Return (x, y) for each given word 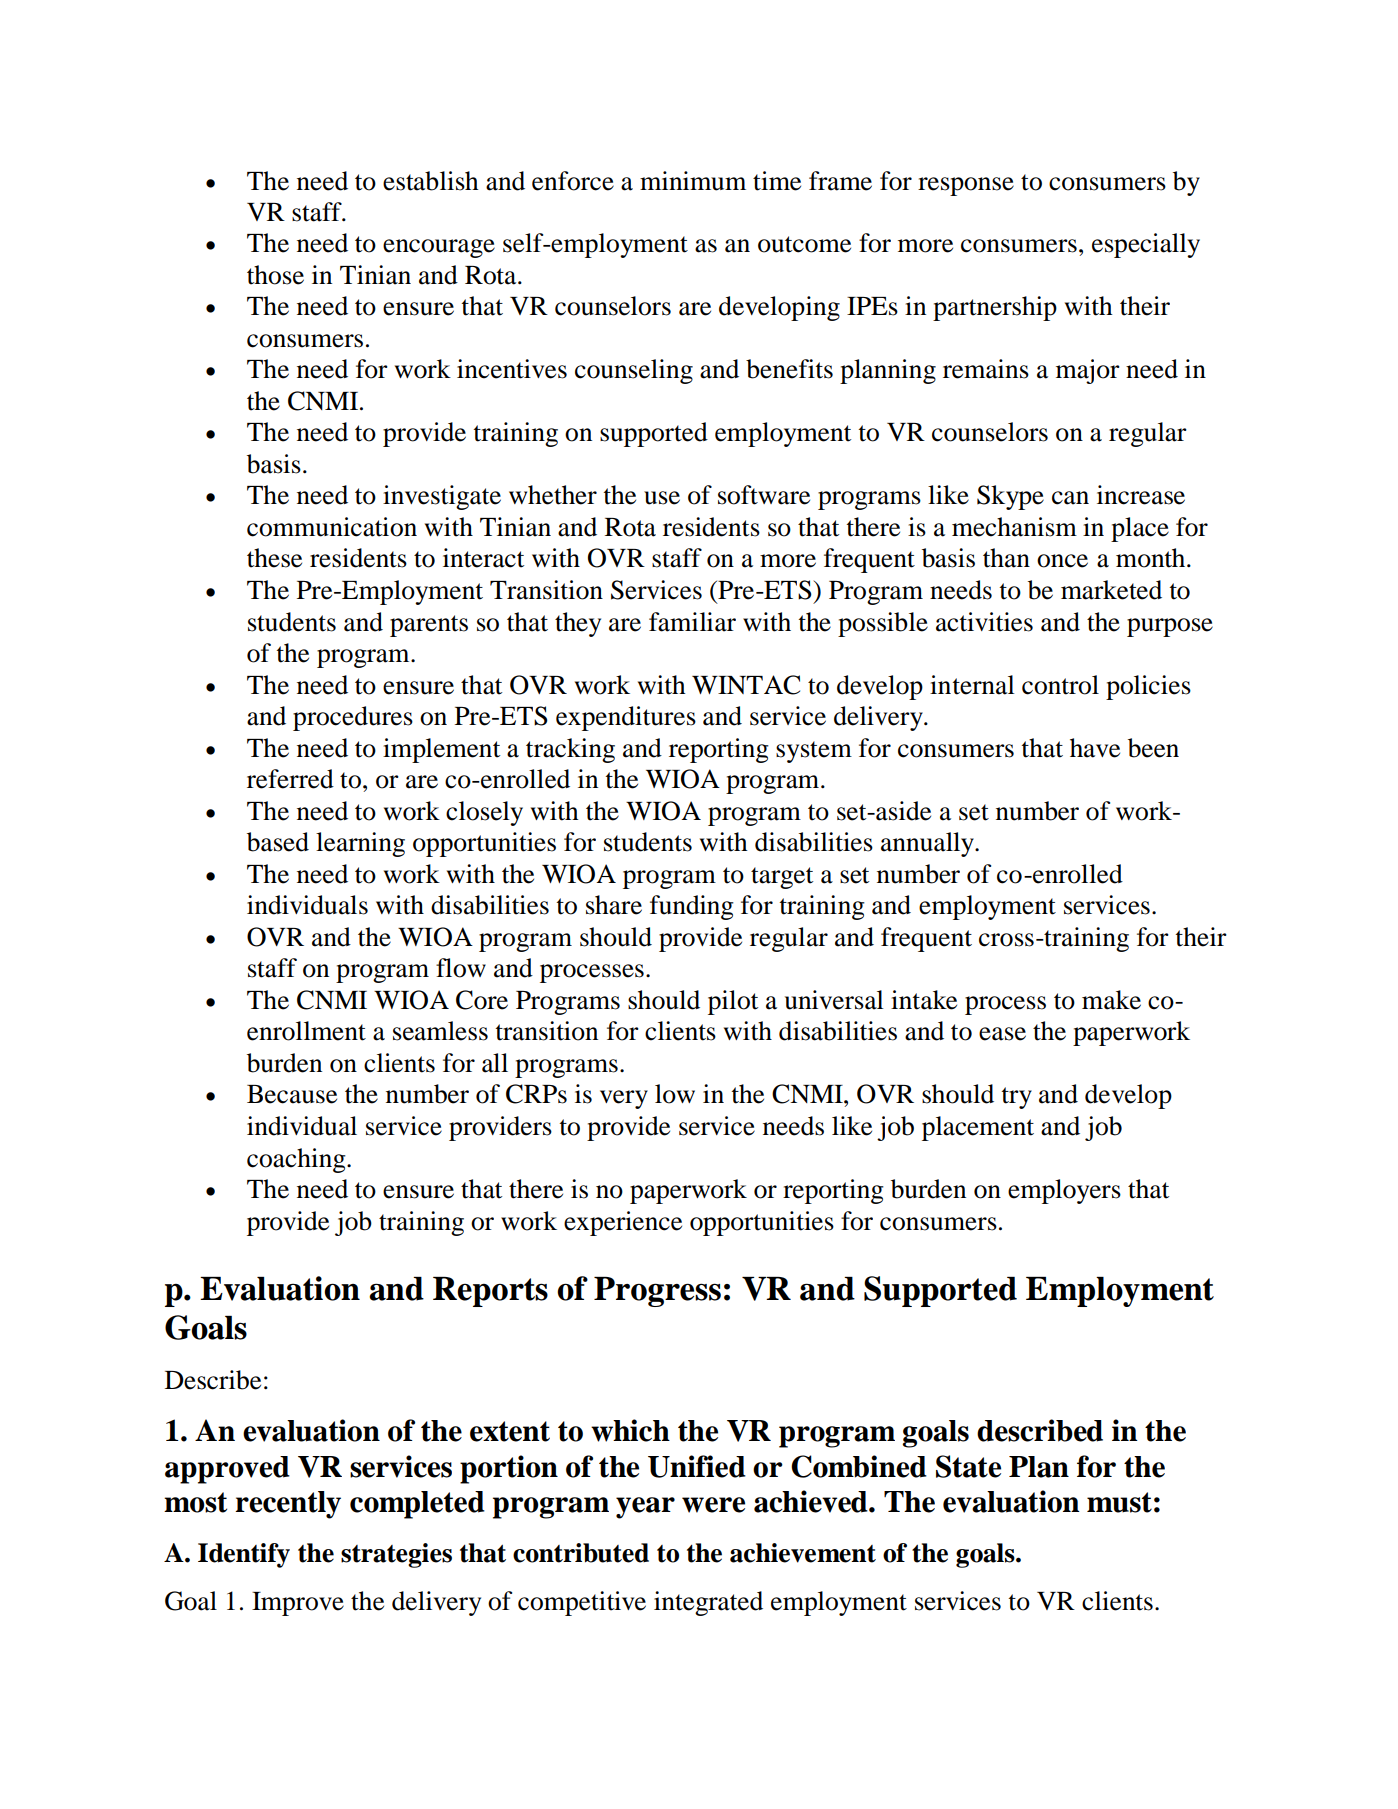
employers (1064, 1191)
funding (692, 907)
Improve (298, 1604)
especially (1146, 245)
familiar (692, 622)
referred (290, 779)
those (275, 275)
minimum (693, 181)
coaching (297, 1160)
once (1062, 561)
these (274, 558)
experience (623, 1223)
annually (928, 844)
